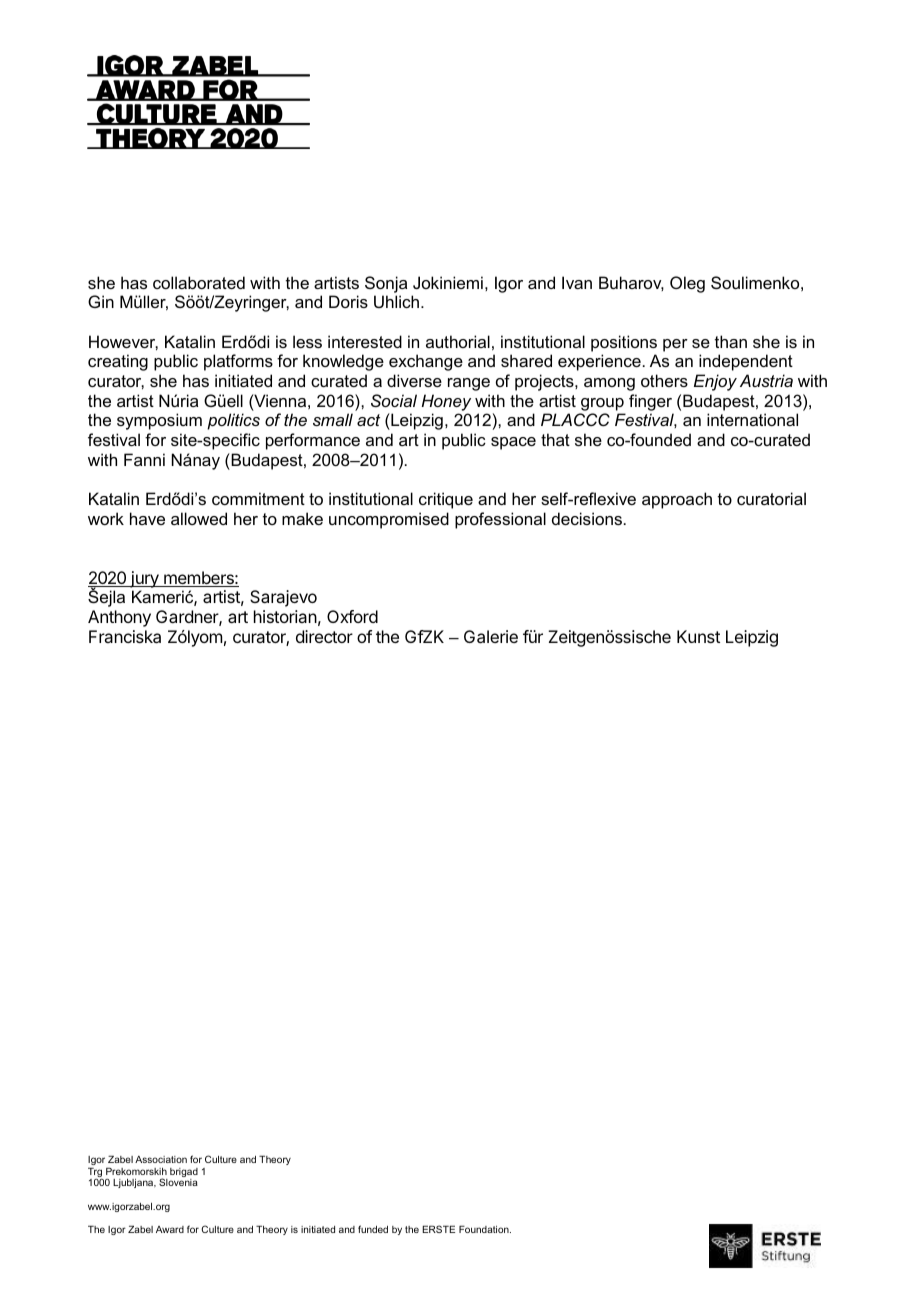 Image resolution: width=924 pixels, height=1309 pixels. Describe the element at coordinates (161, 1159) in the document. I see `Association` at that location.
